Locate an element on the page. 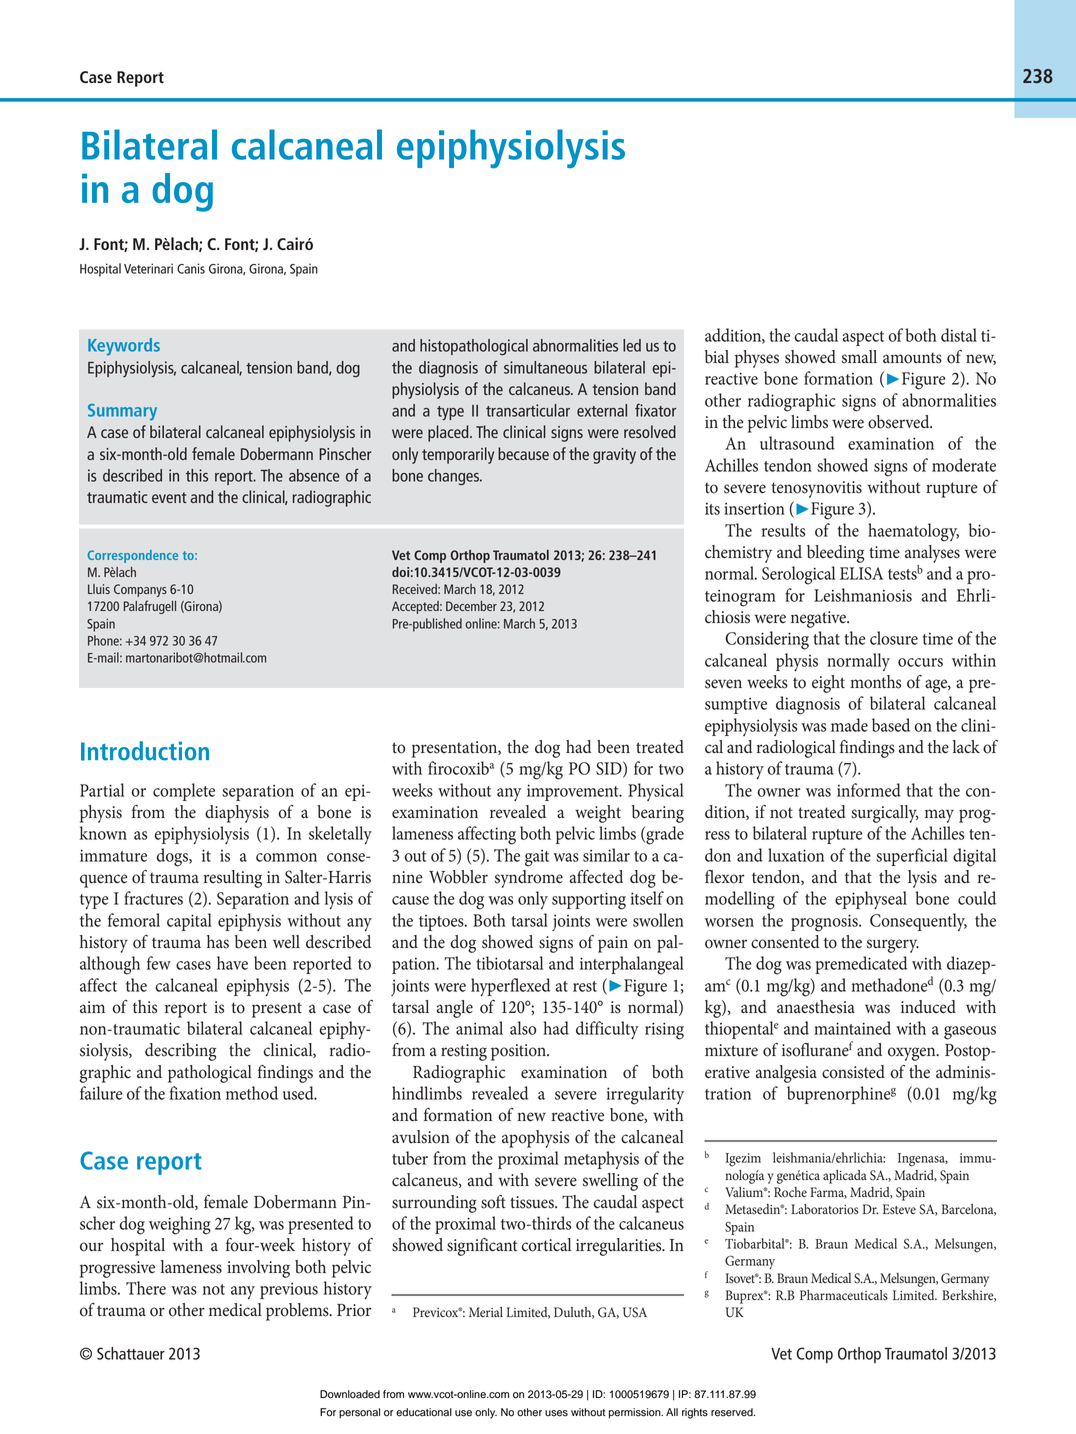 Image resolution: width=1076 pixels, height=1434 pixels. resulting is located at coordinates (233, 879).
